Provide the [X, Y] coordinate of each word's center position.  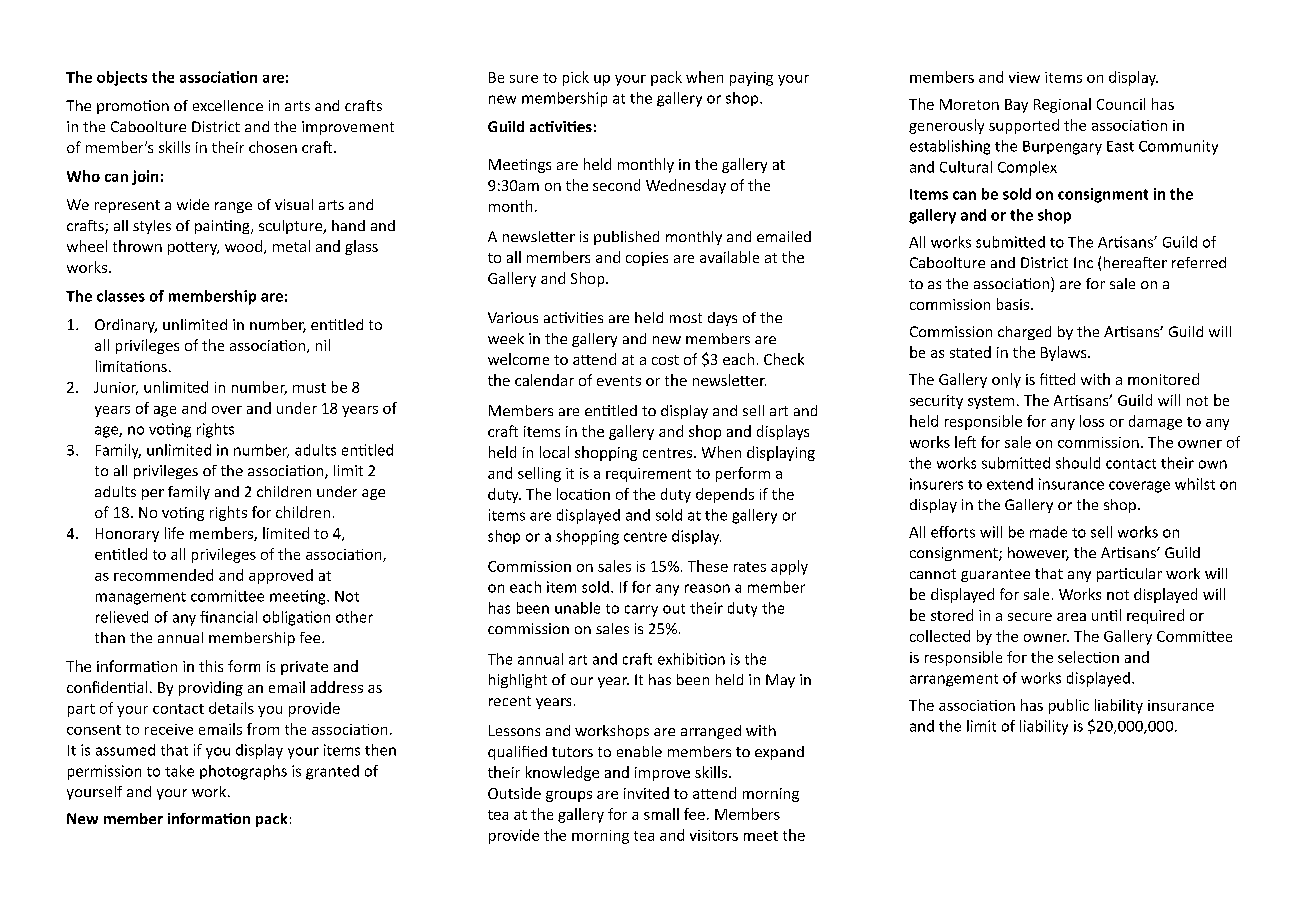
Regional [1062, 105]
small [661, 814]
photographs [243, 772]
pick [576, 78]
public [1069, 706]
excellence [228, 105]
